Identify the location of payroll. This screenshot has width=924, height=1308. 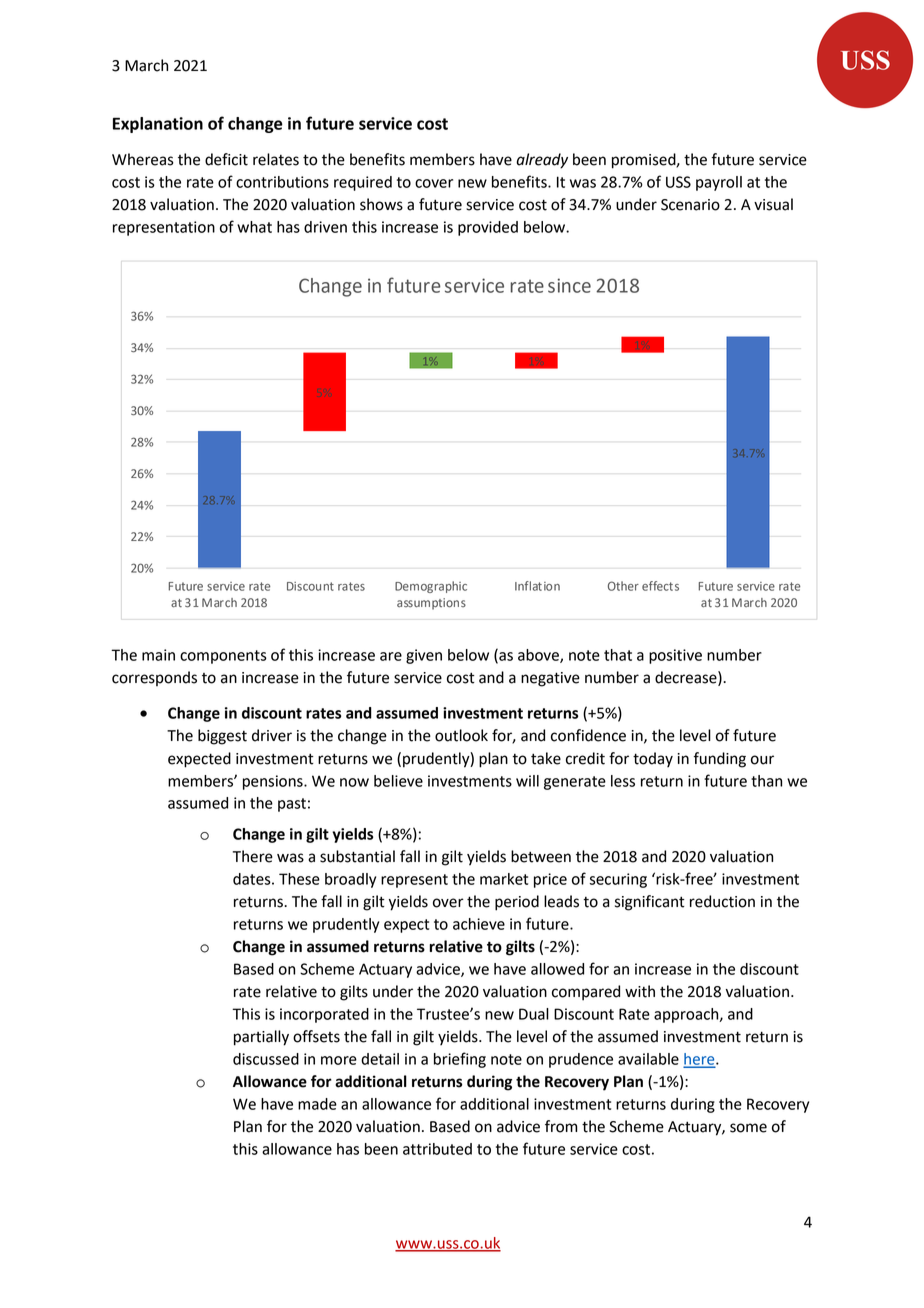
(719, 183).
